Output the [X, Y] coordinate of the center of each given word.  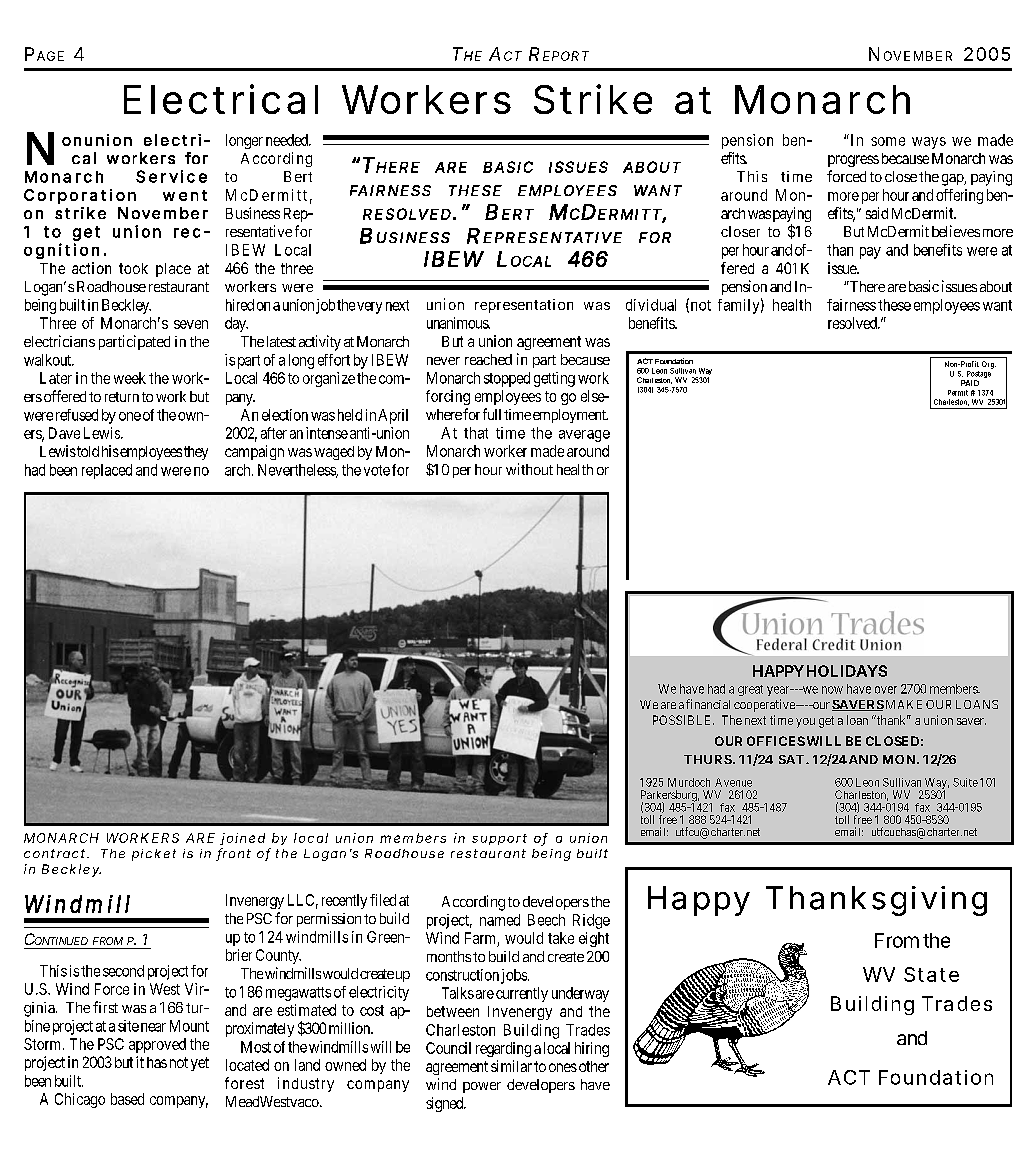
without [529, 469]
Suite [965, 782]
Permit [958, 393]
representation [524, 306]
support [499, 839]
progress [853, 161]
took [133, 268]
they [196, 453]
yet [200, 1064]
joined [242, 839]
